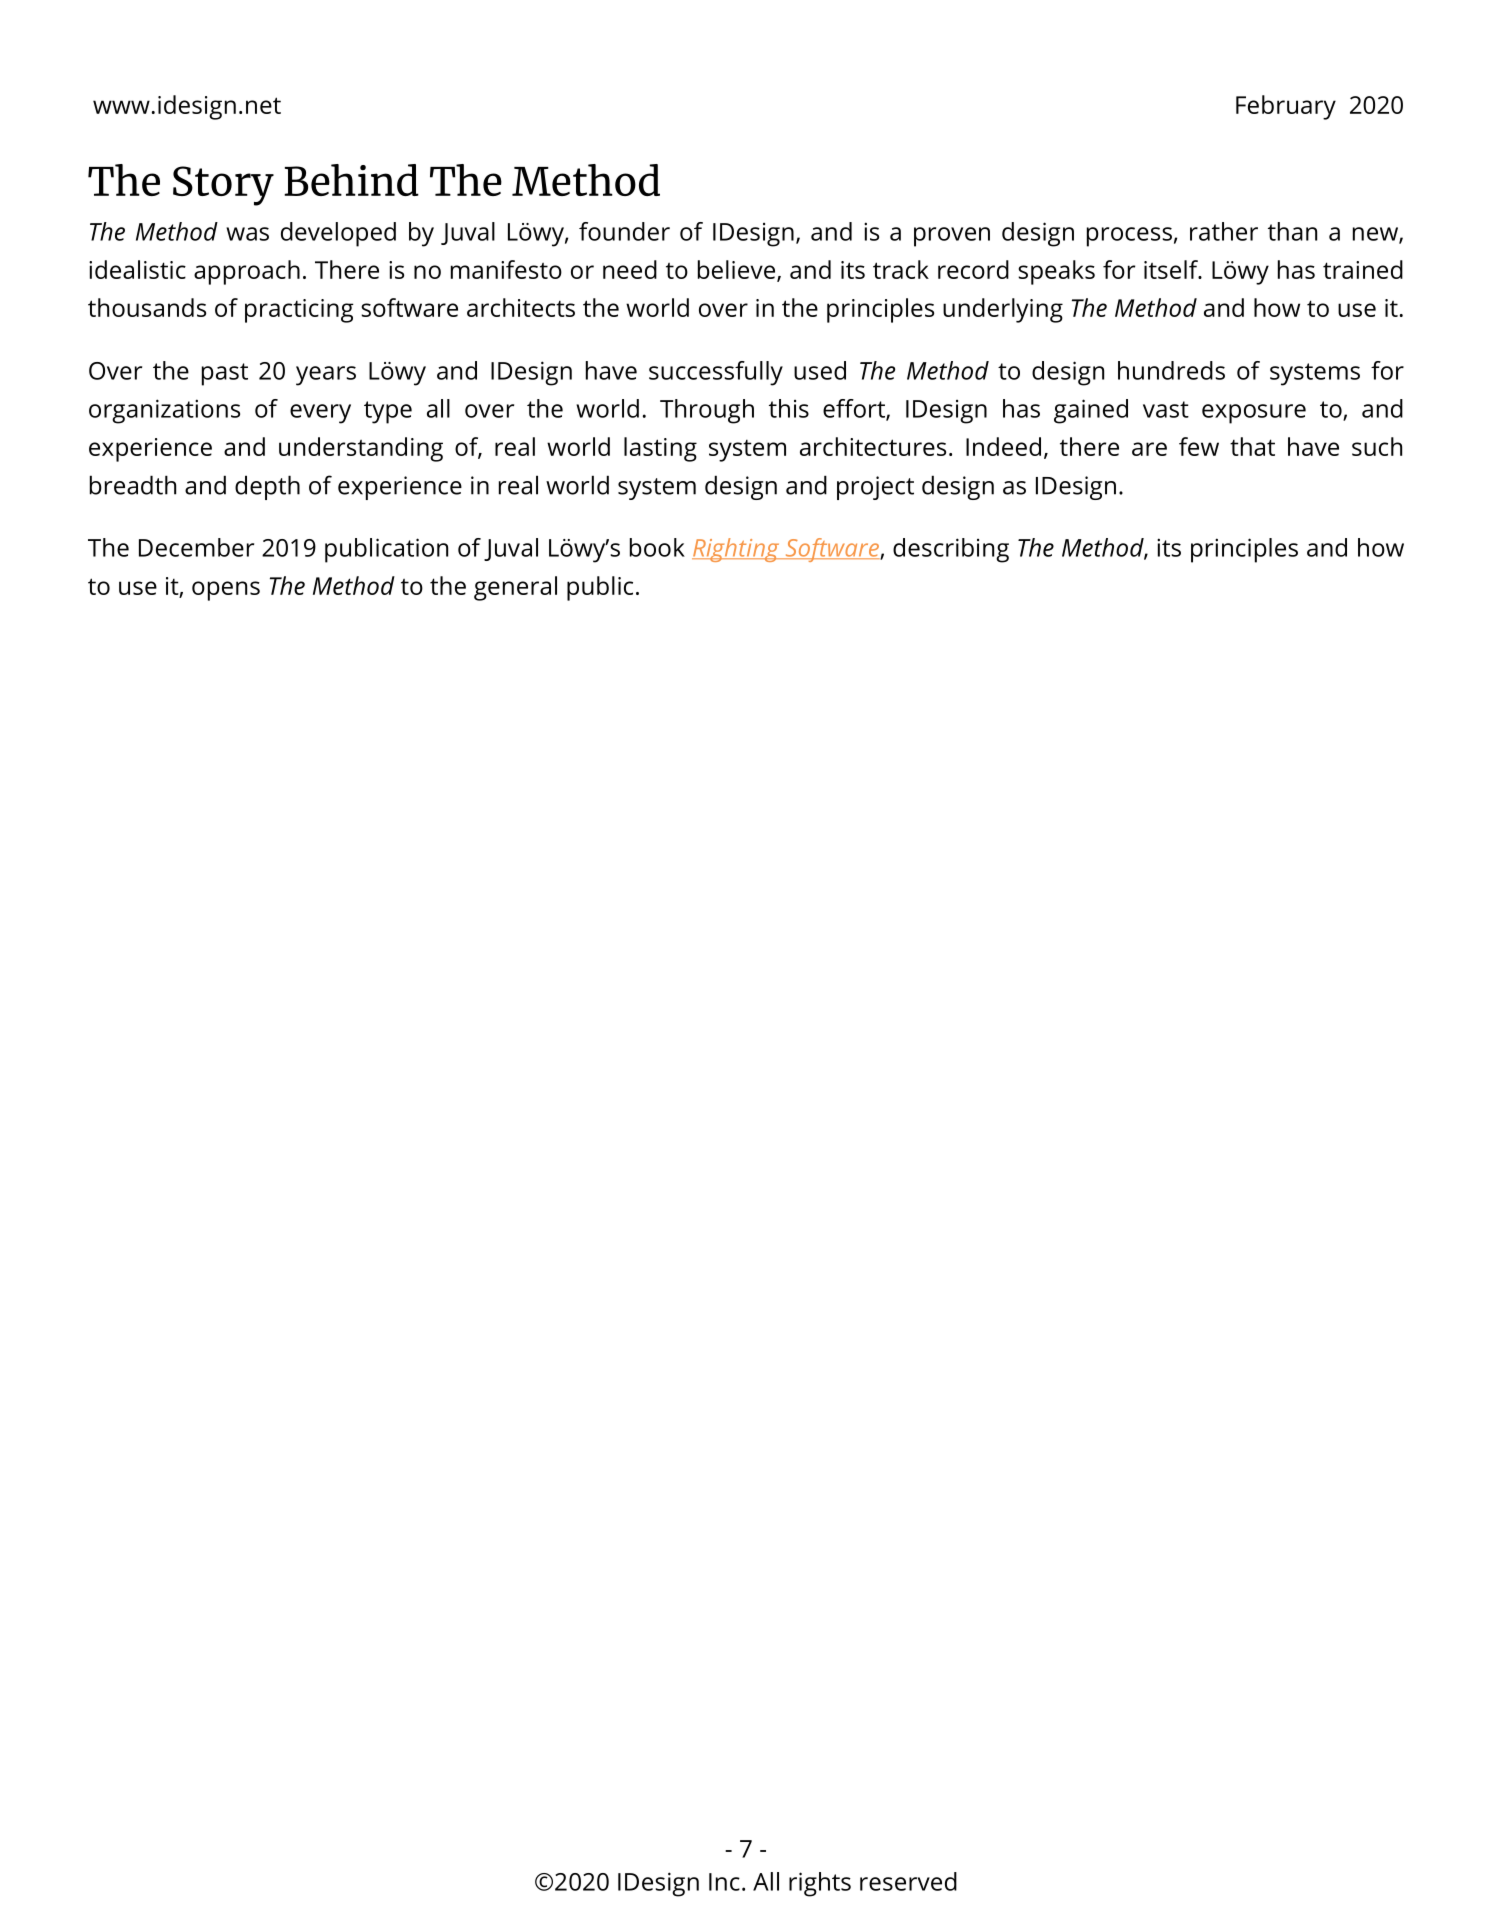  What do you see at coordinates (908, 1881) in the screenshot?
I see `reserved` at bounding box center [908, 1881].
